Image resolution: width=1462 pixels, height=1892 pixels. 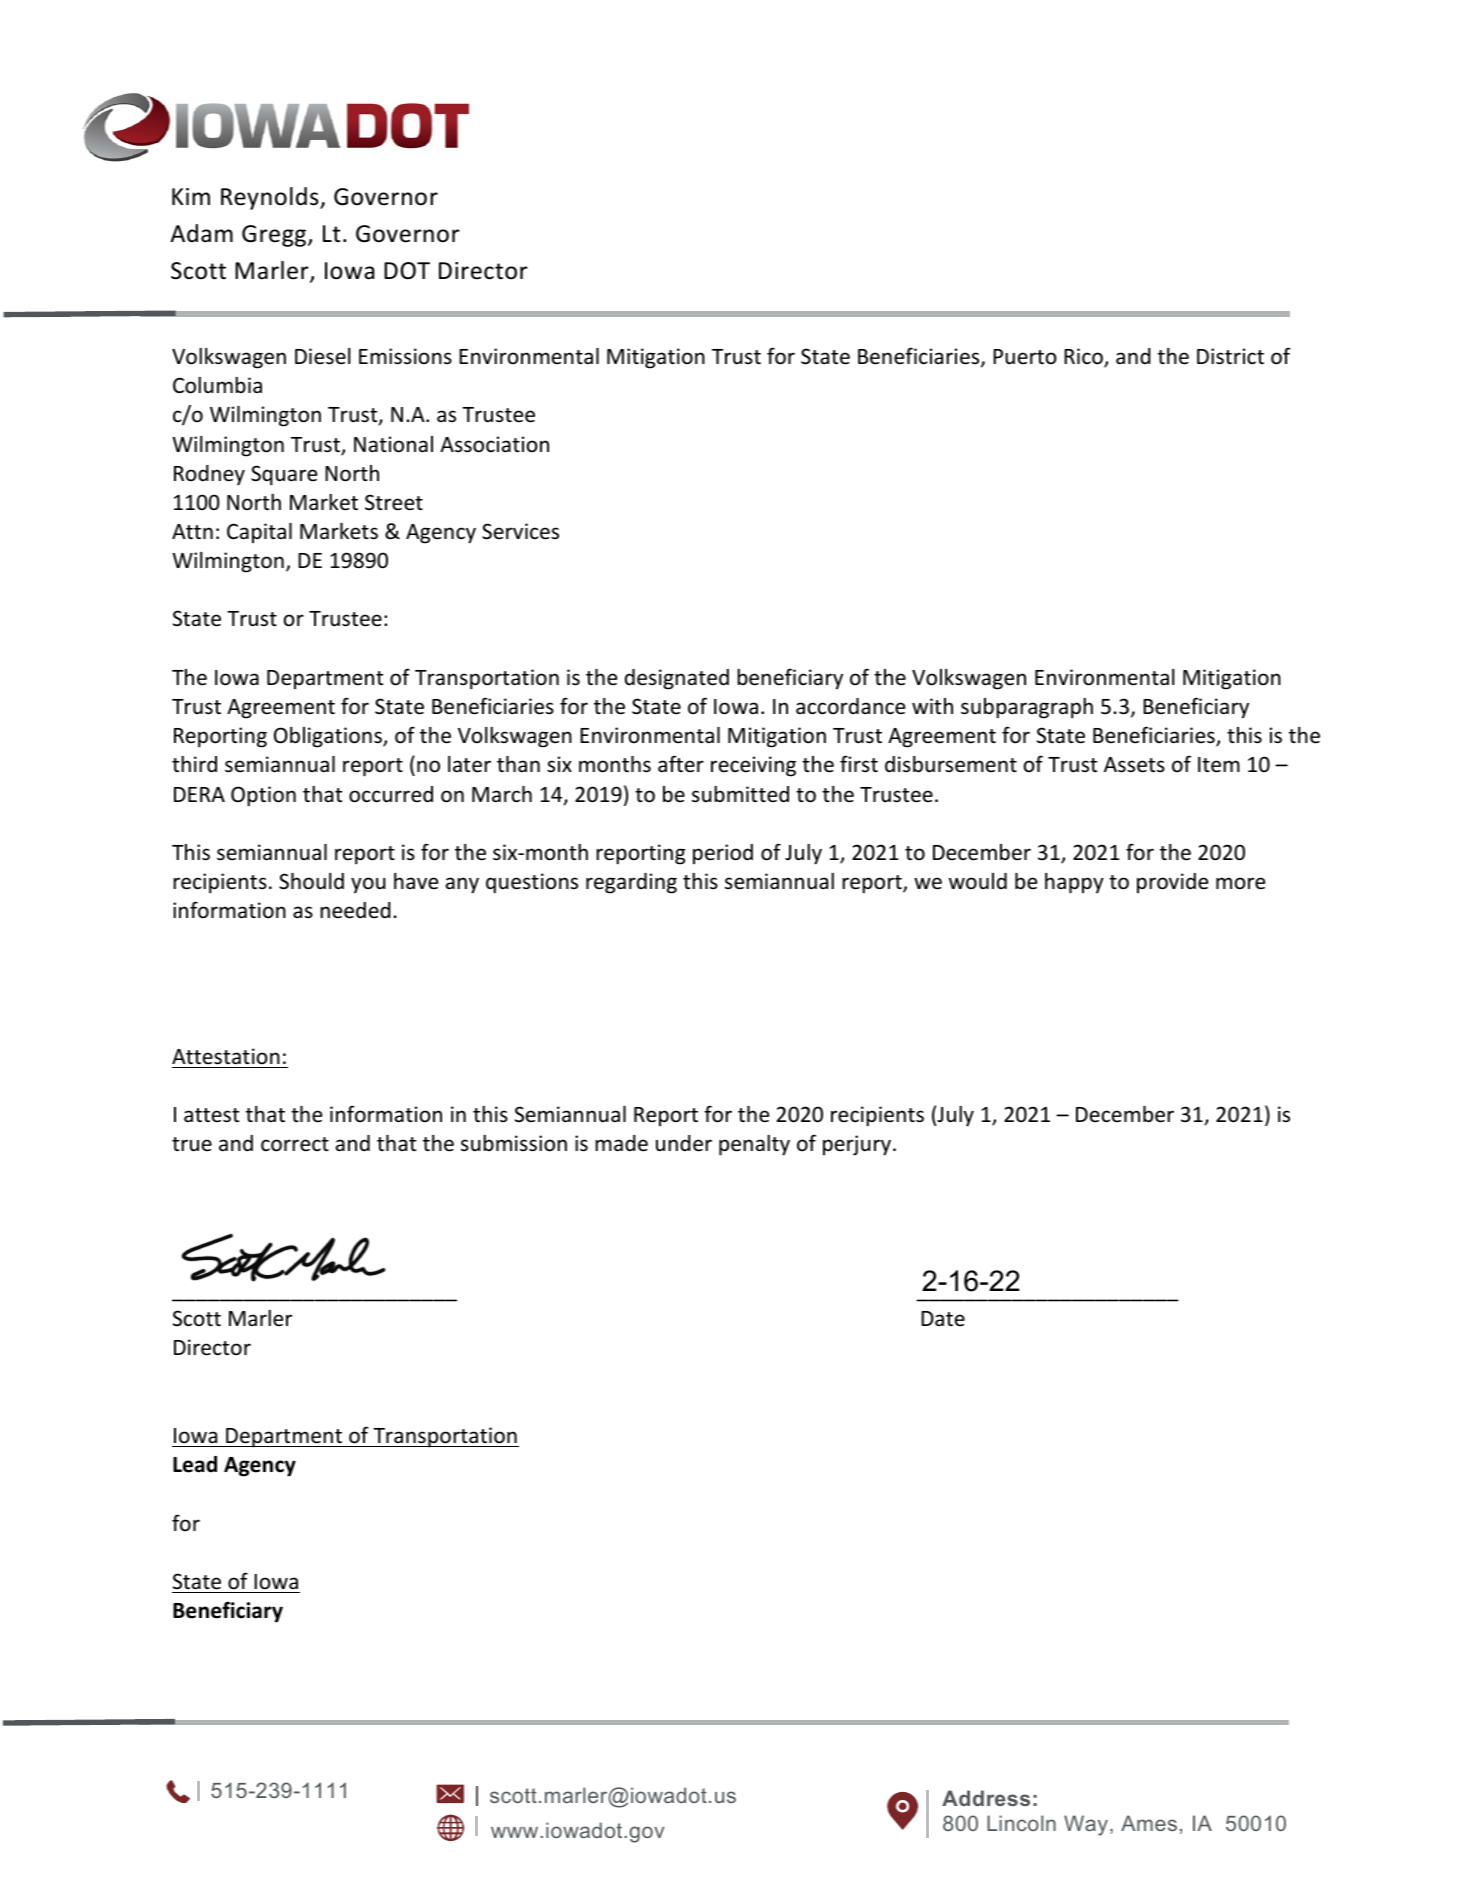 What do you see at coordinates (195, 1464) in the image?
I see `Lead` at bounding box center [195, 1464].
